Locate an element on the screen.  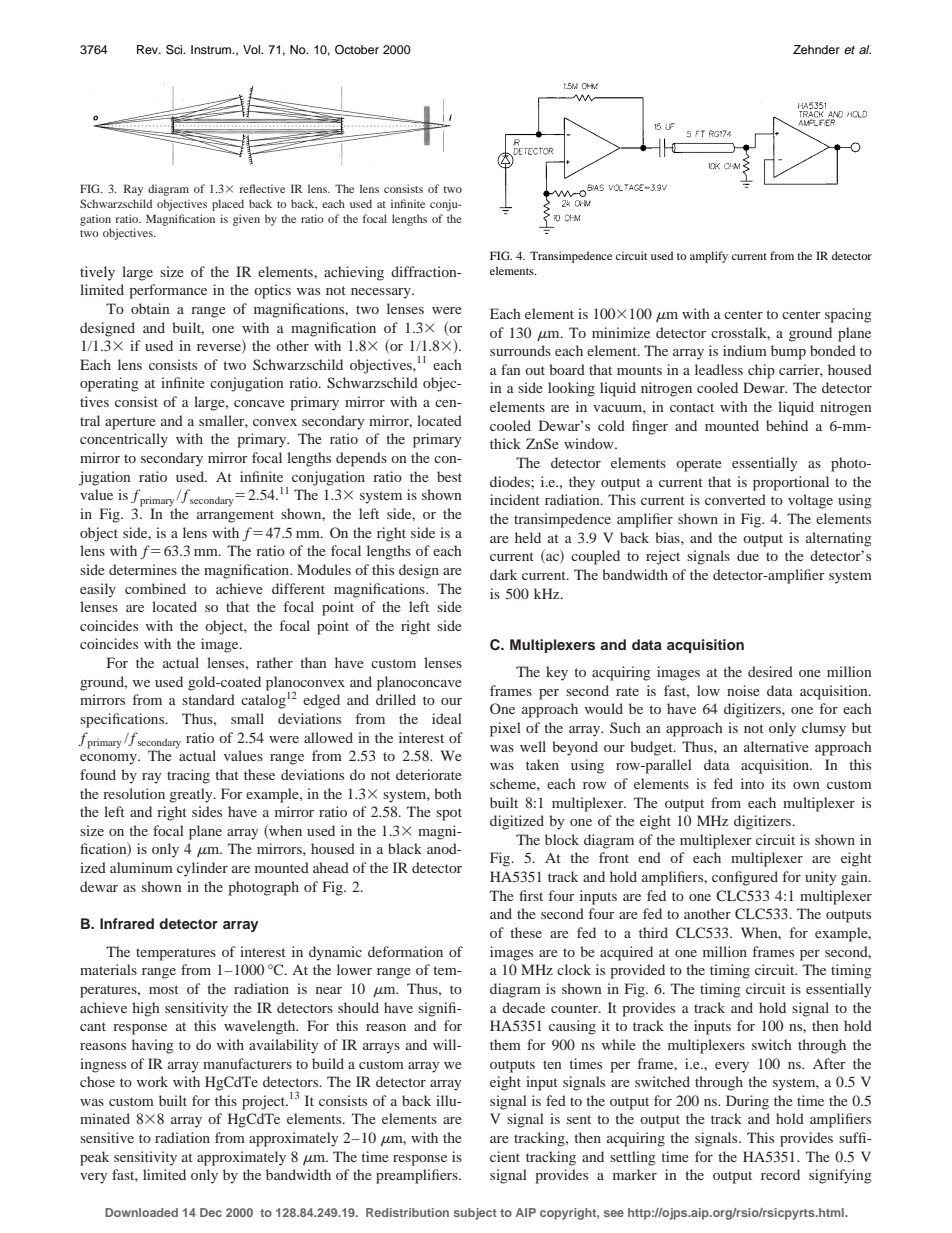
desired is located at coordinates (770, 671).
